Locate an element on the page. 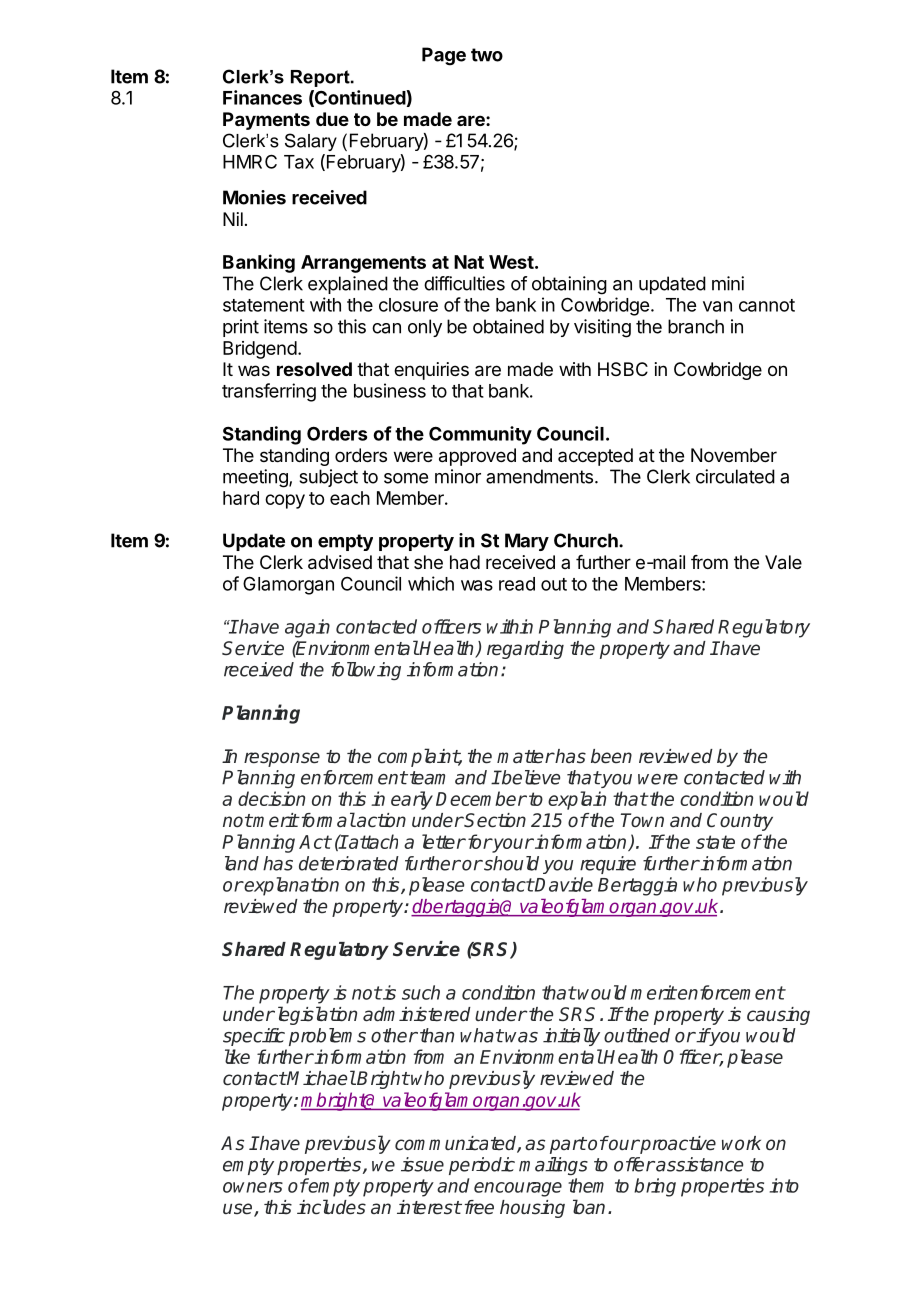 This document has width=924, height=1308. van is located at coordinates (717, 306).
